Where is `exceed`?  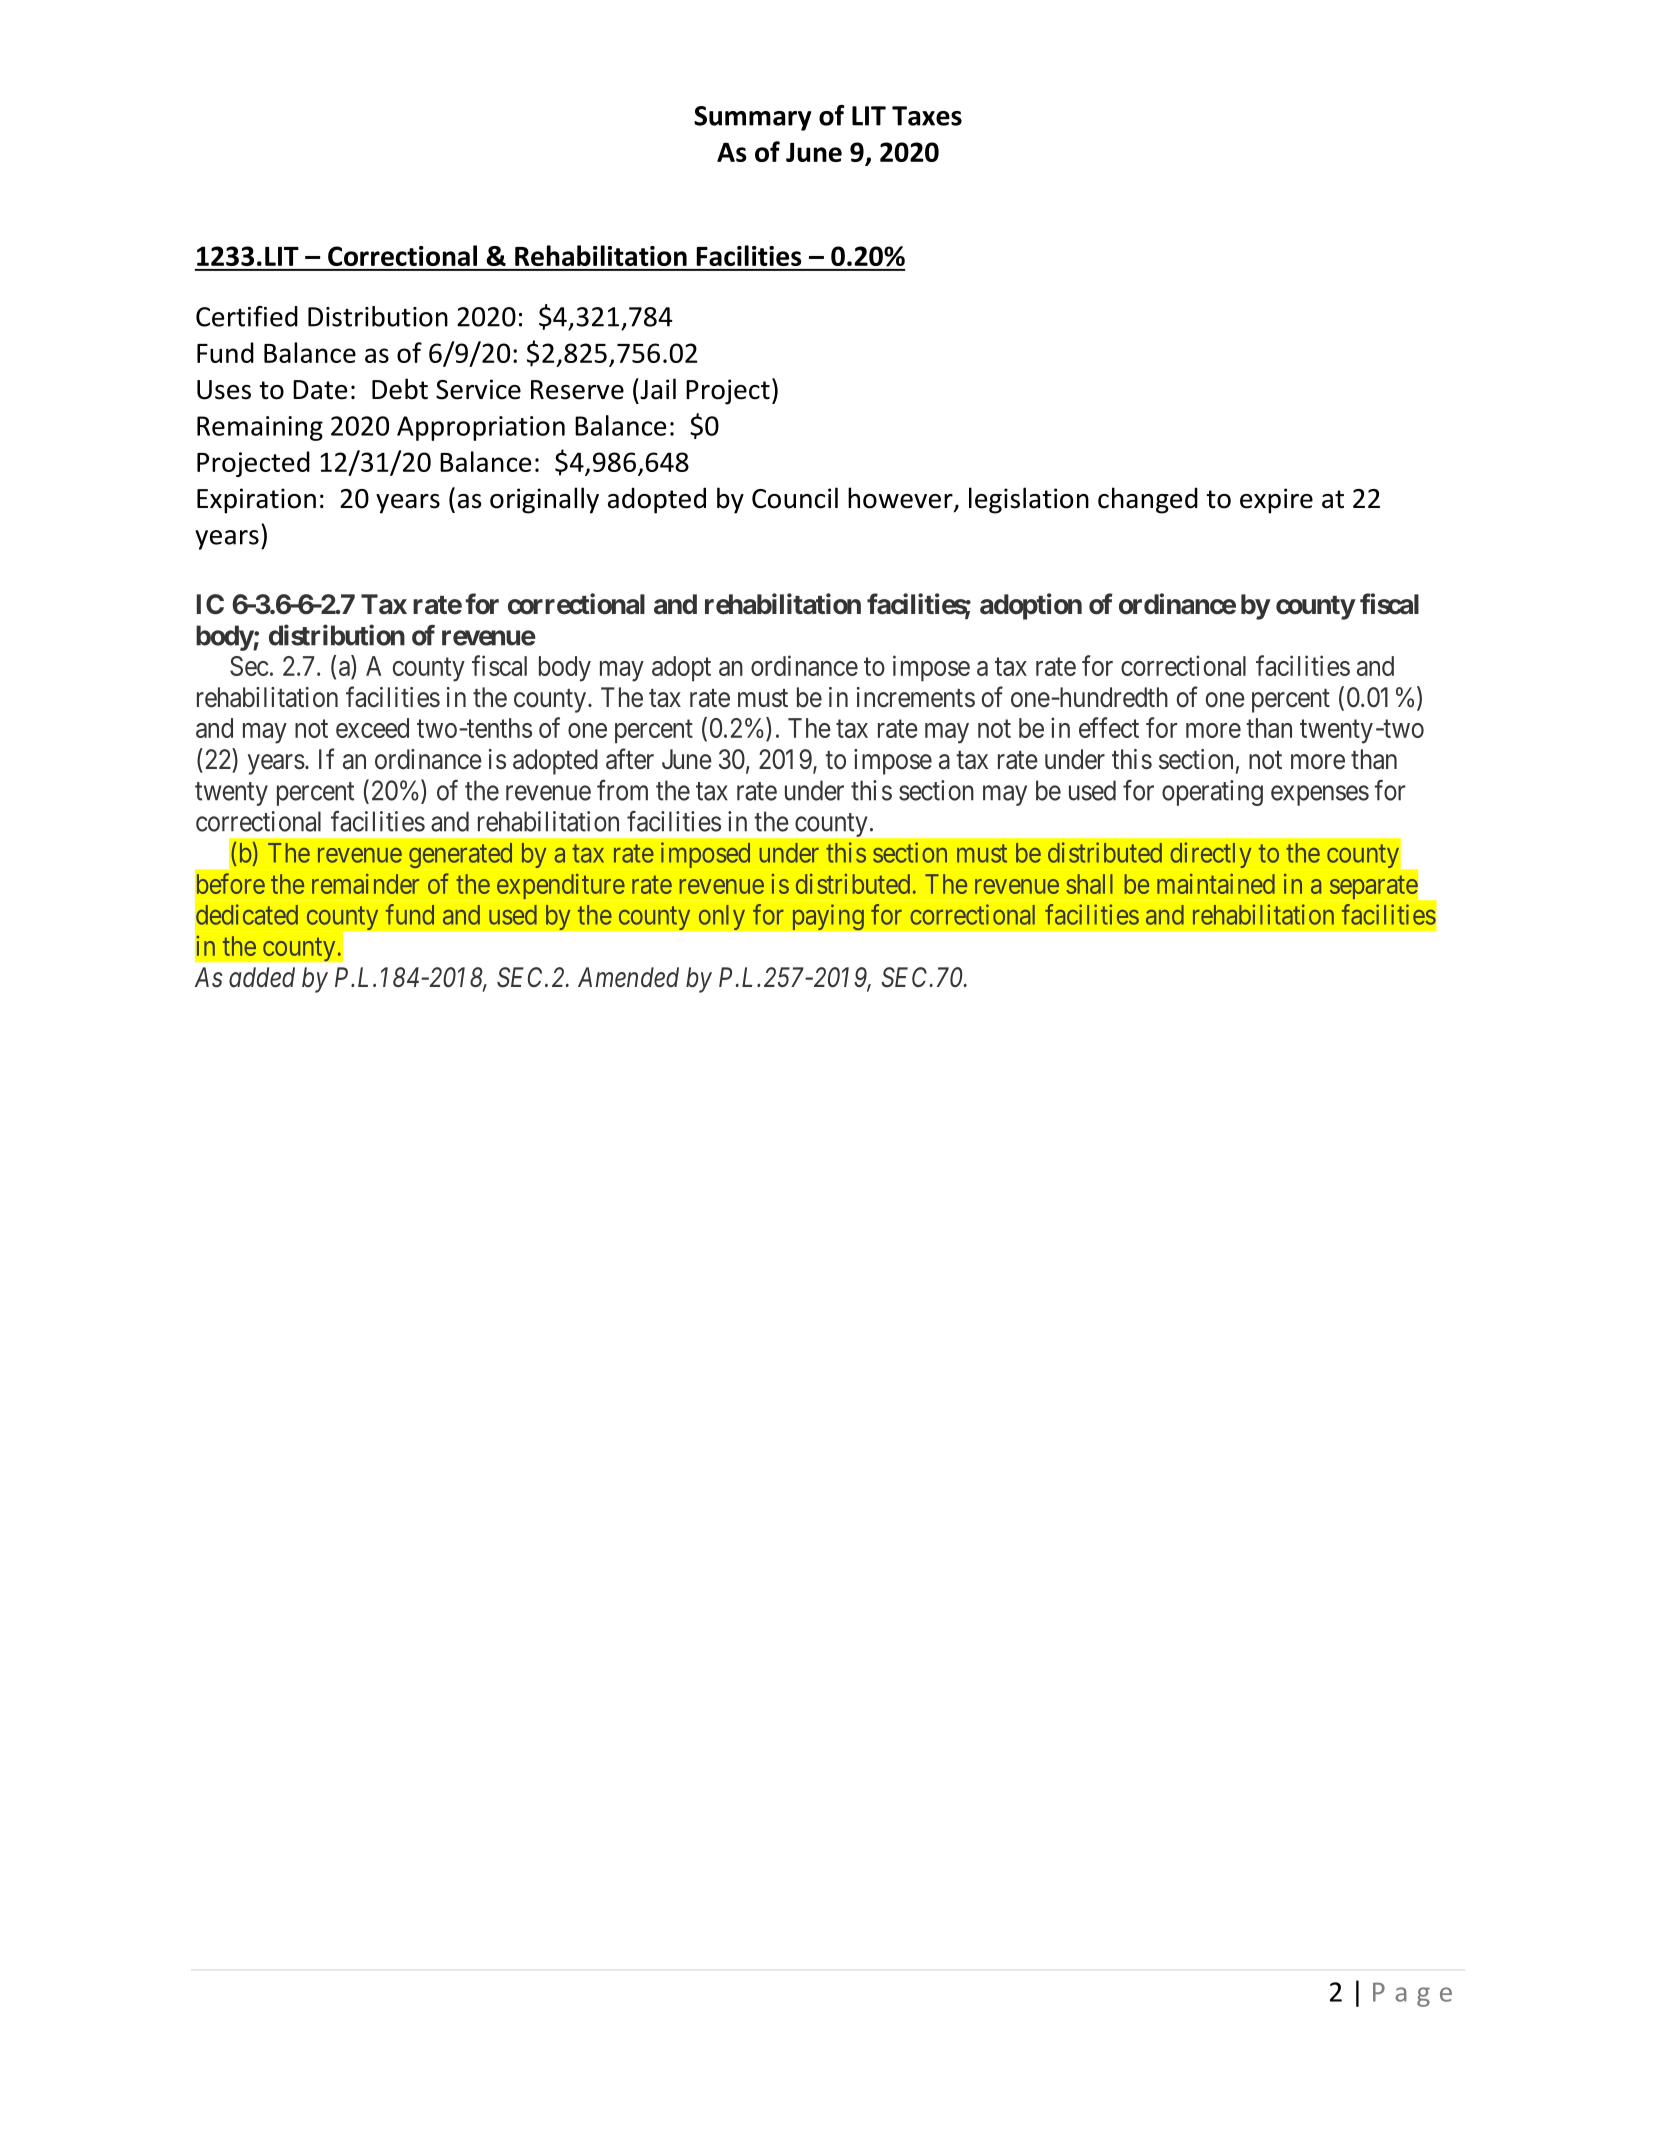 exceed is located at coordinates (372, 728).
